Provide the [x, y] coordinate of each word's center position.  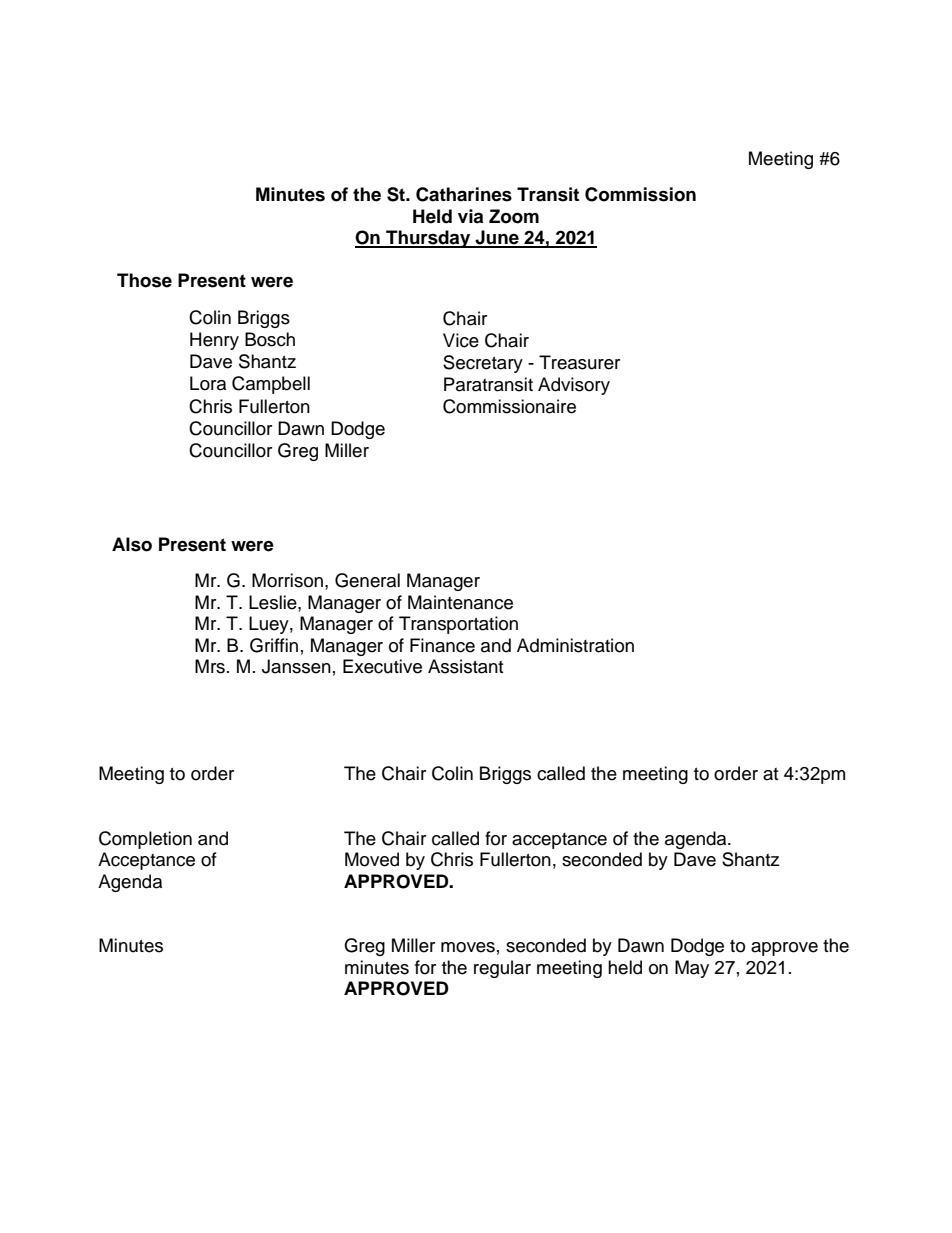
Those [144, 280]
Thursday [428, 239]
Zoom [514, 216]
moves [468, 947]
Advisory [574, 386]
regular [502, 969]
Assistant [465, 666]
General [367, 580]
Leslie [274, 602]
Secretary [483, 364]
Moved [372, 859]
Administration [575, 645]
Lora [208, 383]
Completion [145, 840]
